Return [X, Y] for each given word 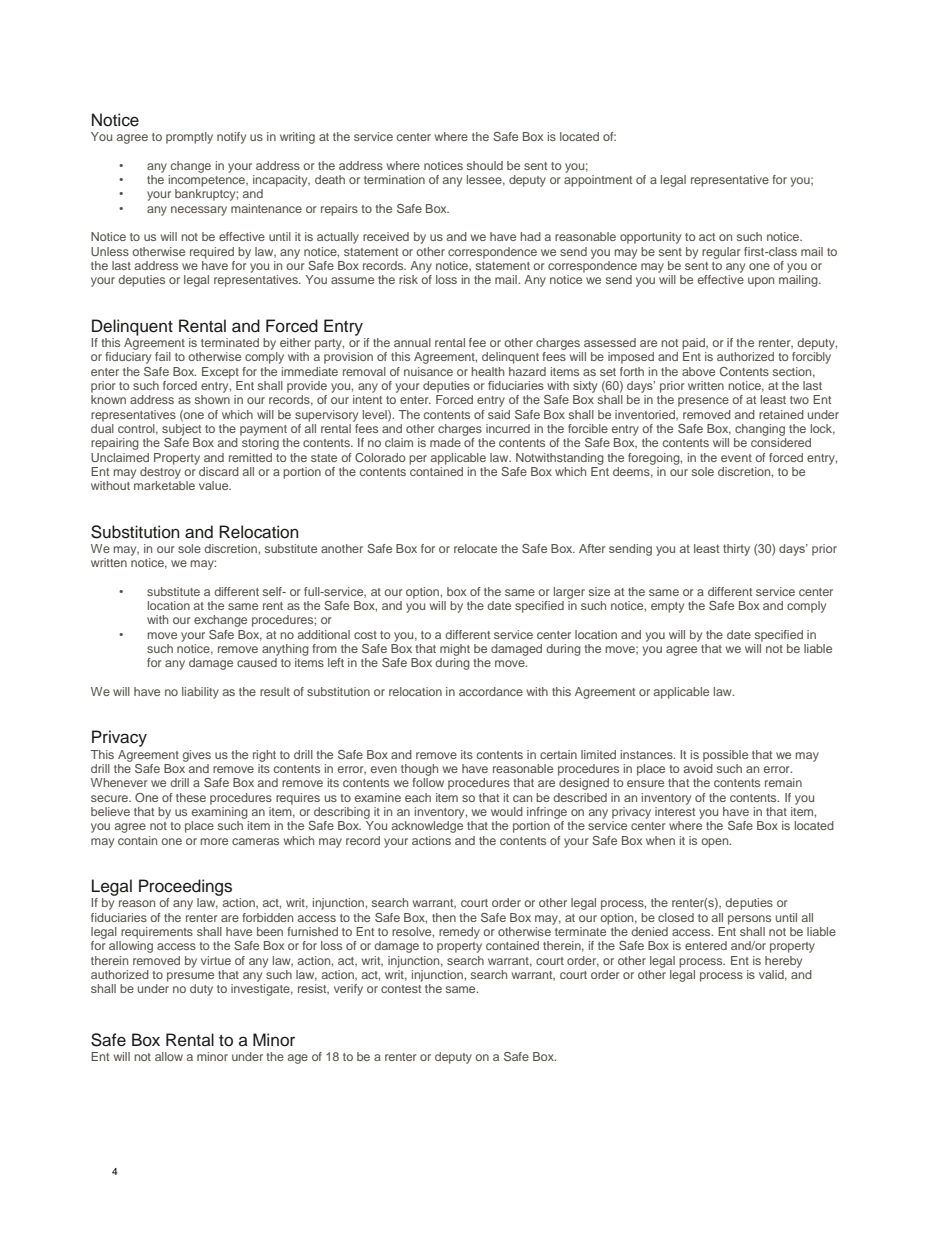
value [215, 485]
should [485, 165]
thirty [736, 550]
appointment [598, 181]
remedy [459, 933]
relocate [475, 548]
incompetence [208, 181]
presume [190, 977]
